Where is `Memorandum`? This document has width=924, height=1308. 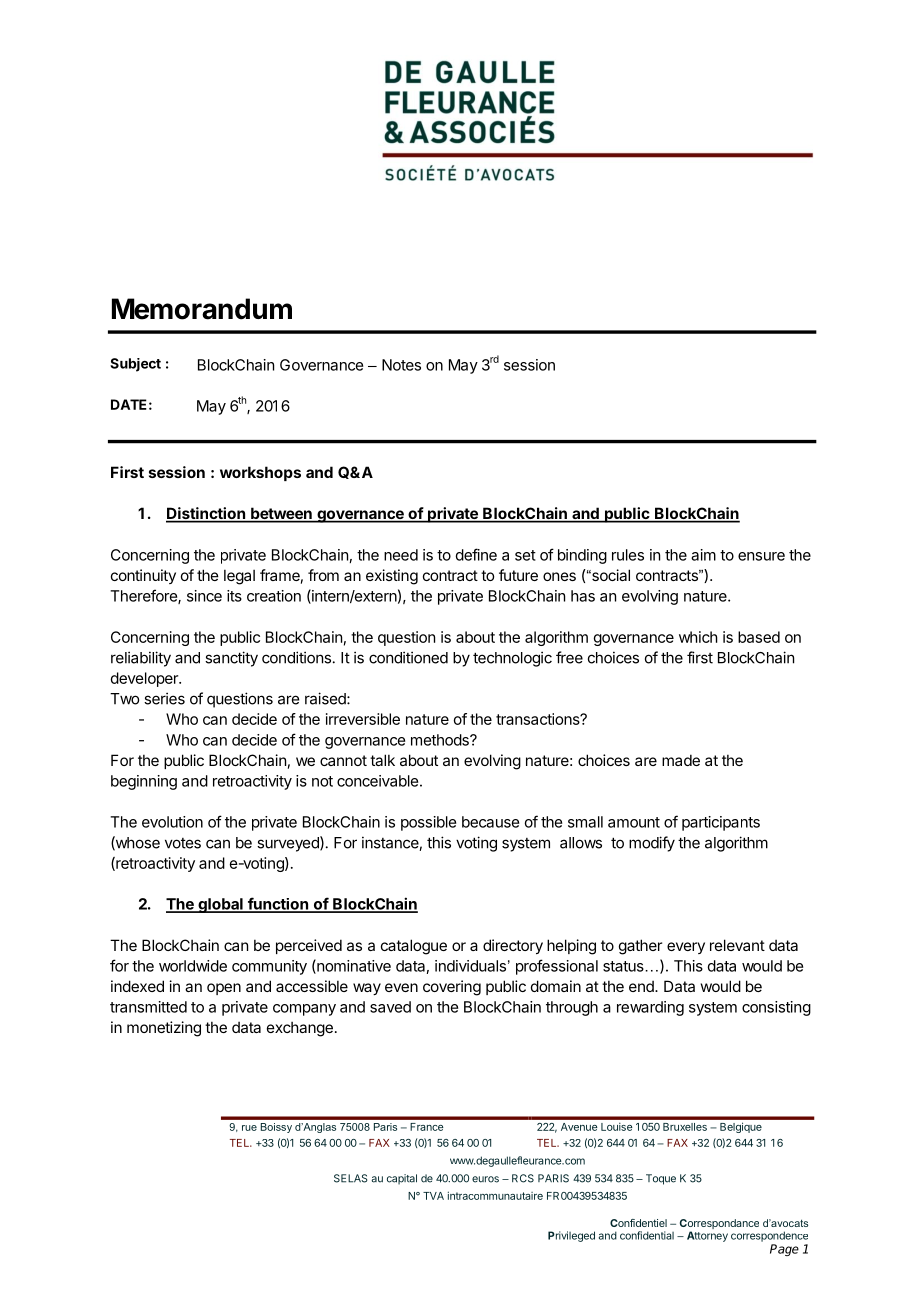
Memorandum is located at coordinates (202, 309).
